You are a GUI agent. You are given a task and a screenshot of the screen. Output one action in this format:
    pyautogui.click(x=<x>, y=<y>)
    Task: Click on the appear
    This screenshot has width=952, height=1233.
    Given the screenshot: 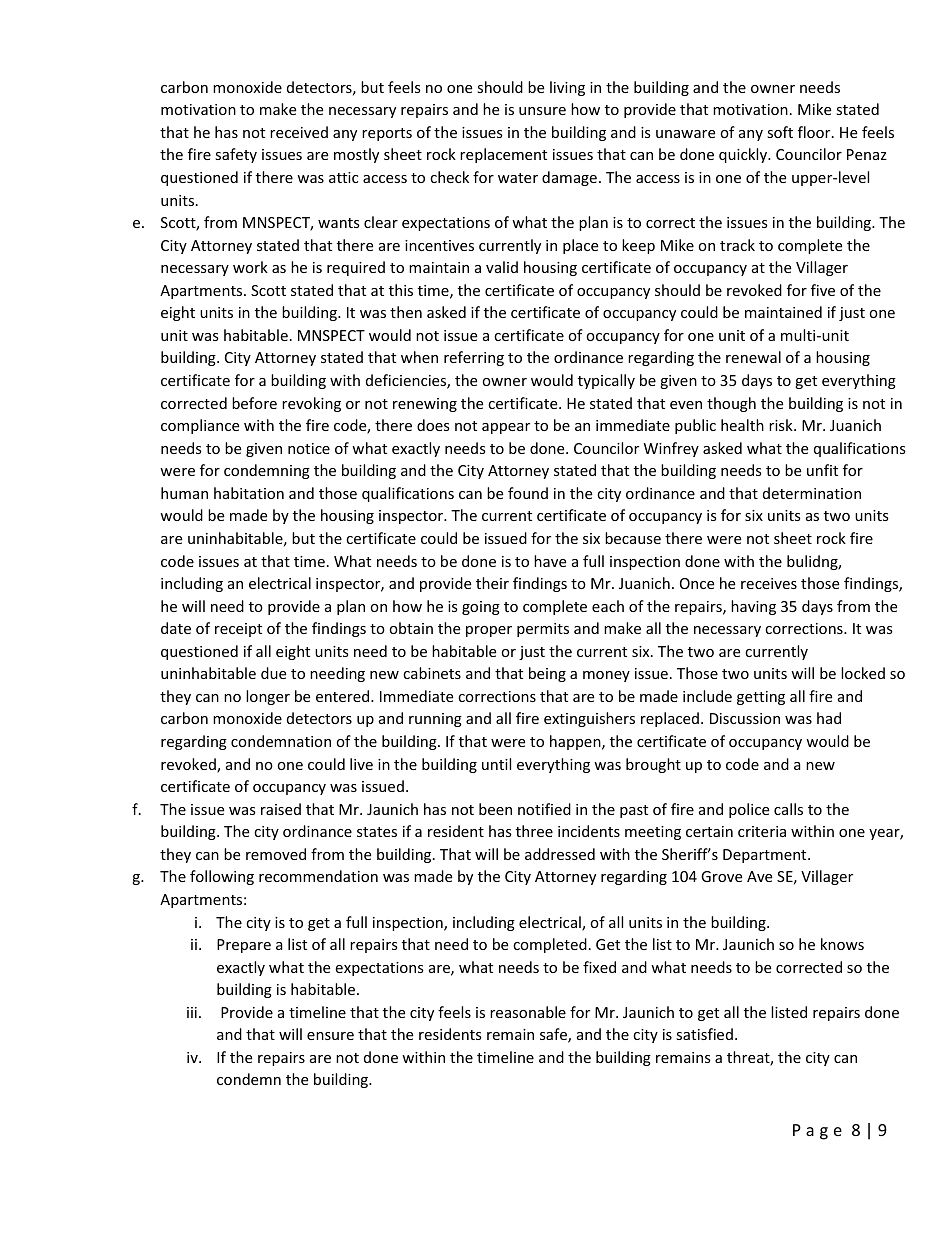 What is the action you would take?
    pyautogui.click(x=506, y=428)
